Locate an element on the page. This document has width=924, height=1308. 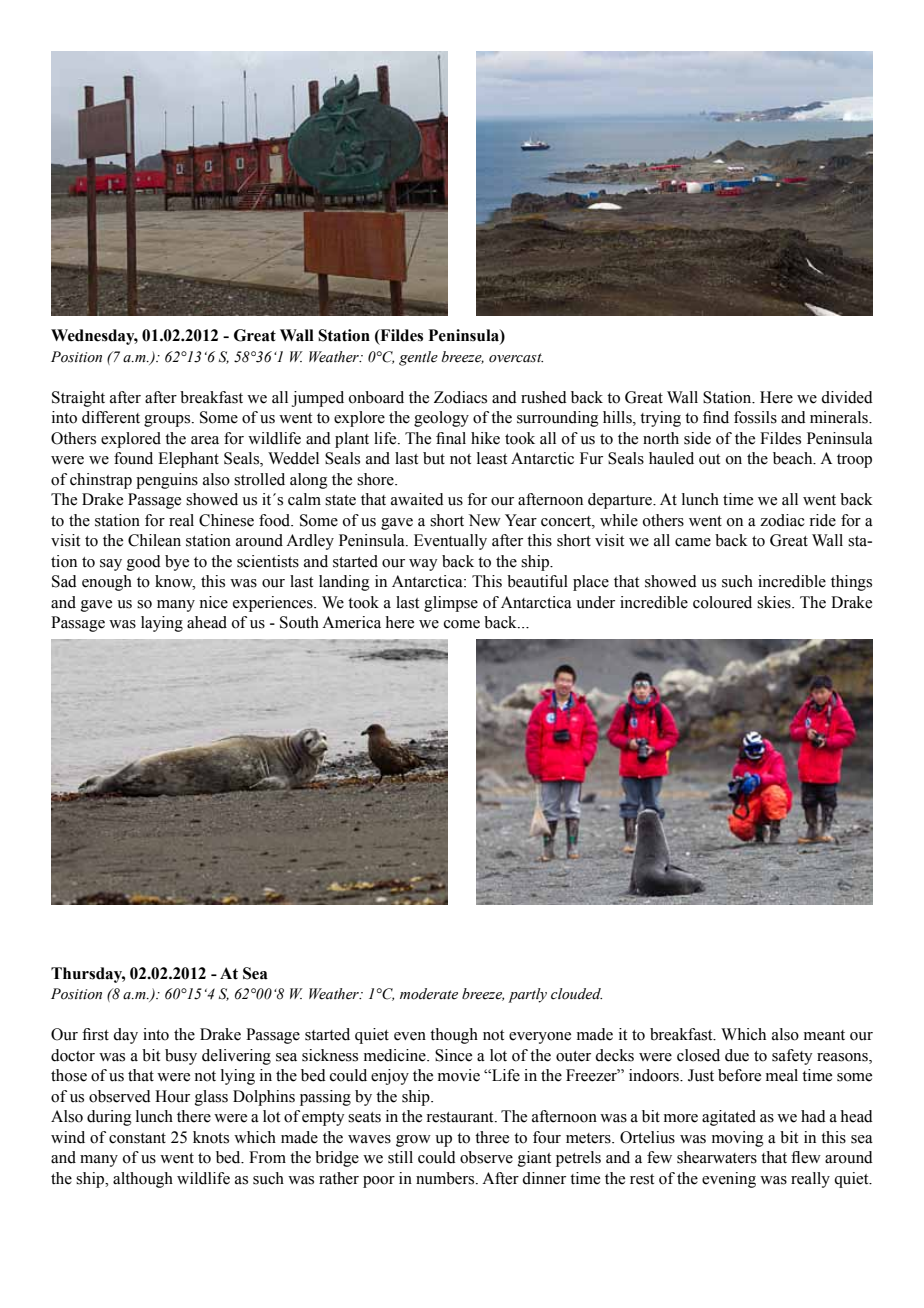
good is located at coordinates (144, 563).
